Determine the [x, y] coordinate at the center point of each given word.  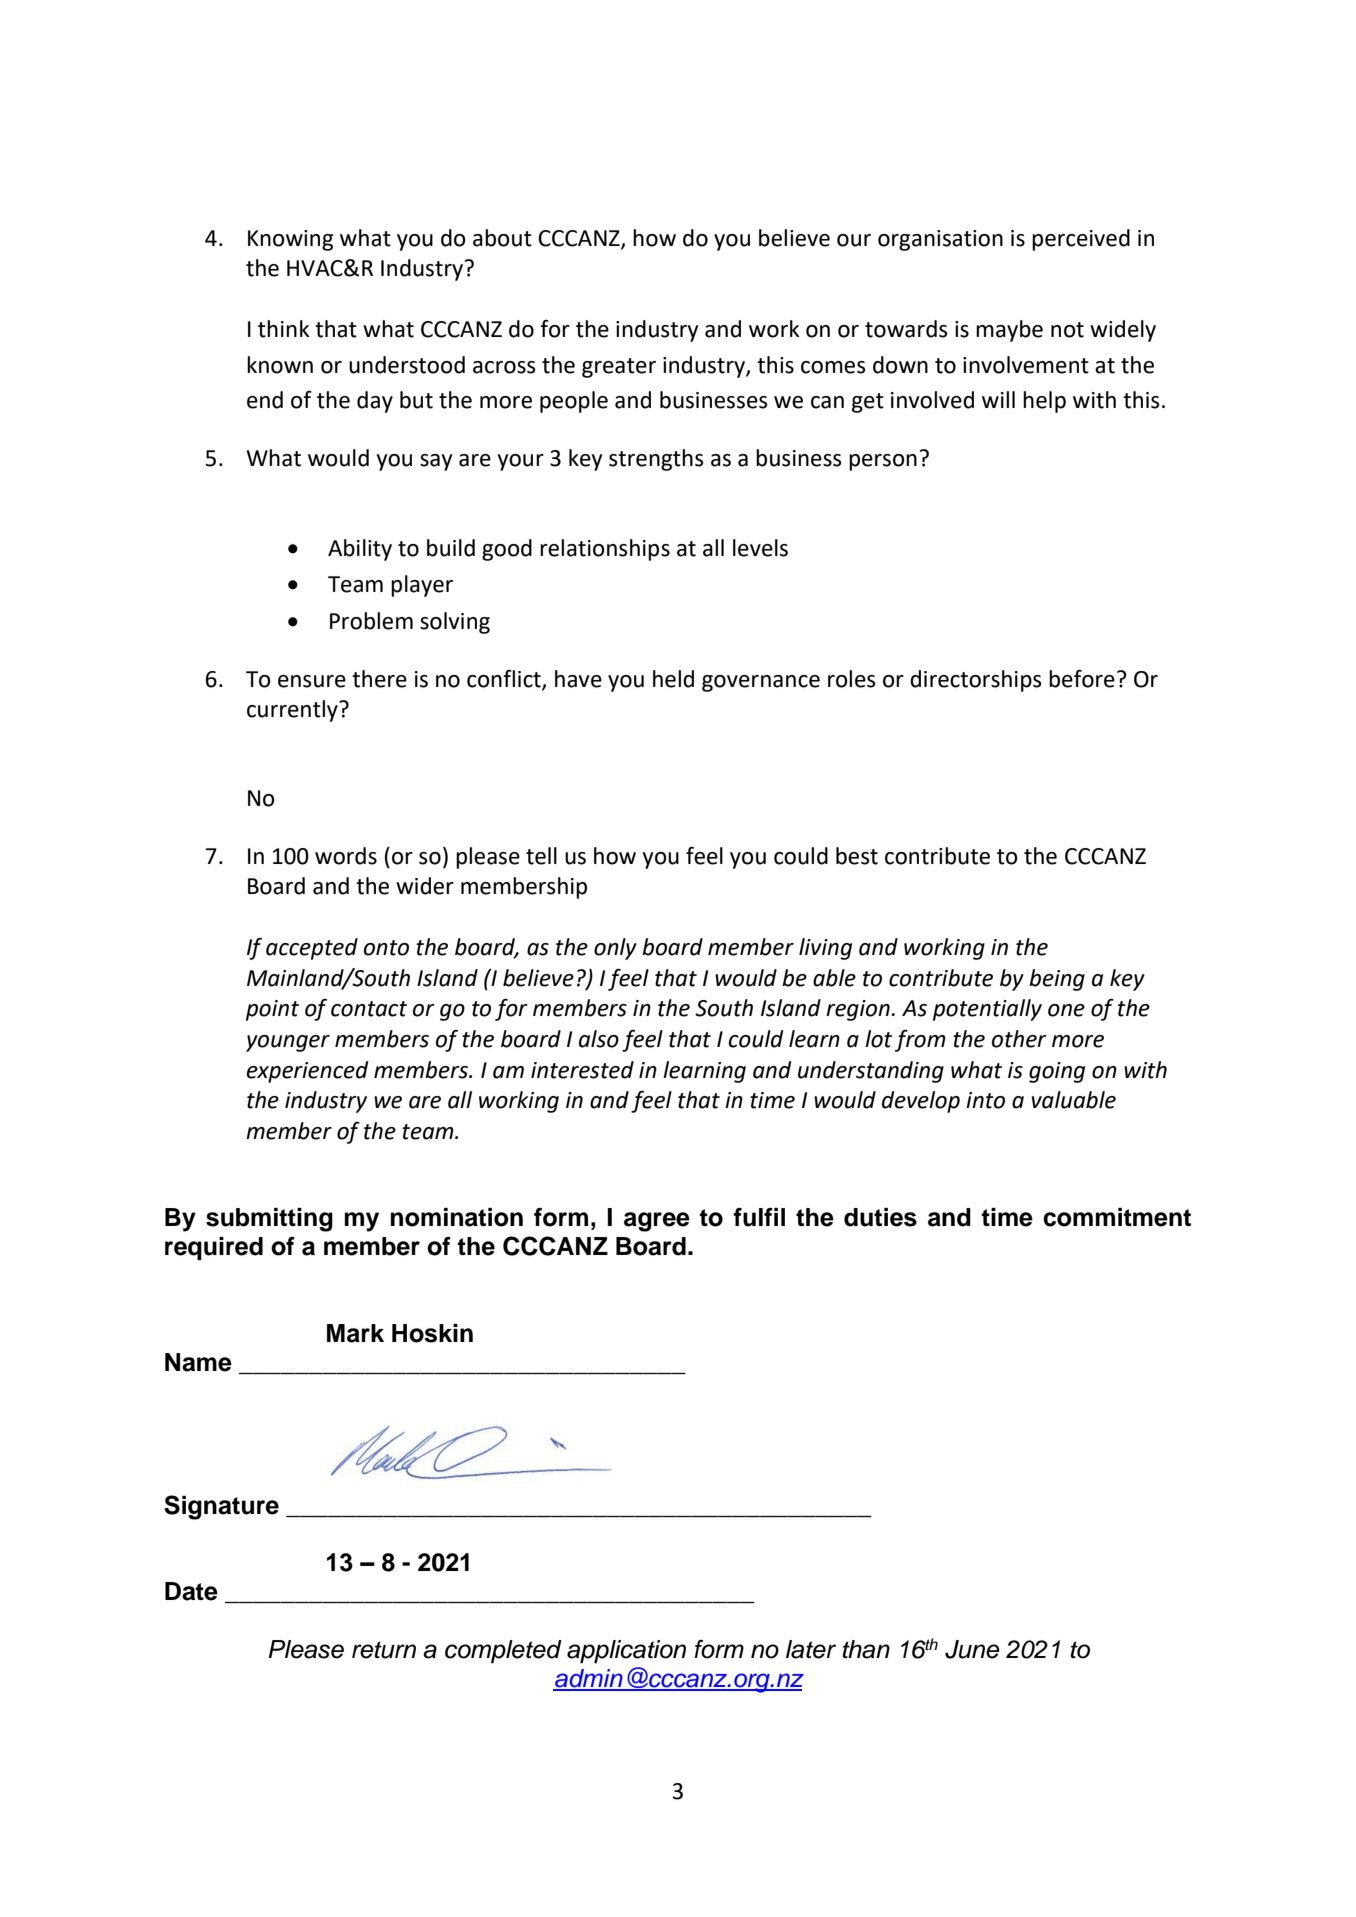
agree [657, 1222]
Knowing [290, 240]
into [985, 1100]
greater [619, 368]
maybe [1009, 331]
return [384, 1650]
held [673, 679]
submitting [269, 1220]
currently [293, 711]
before [1082, 679]
